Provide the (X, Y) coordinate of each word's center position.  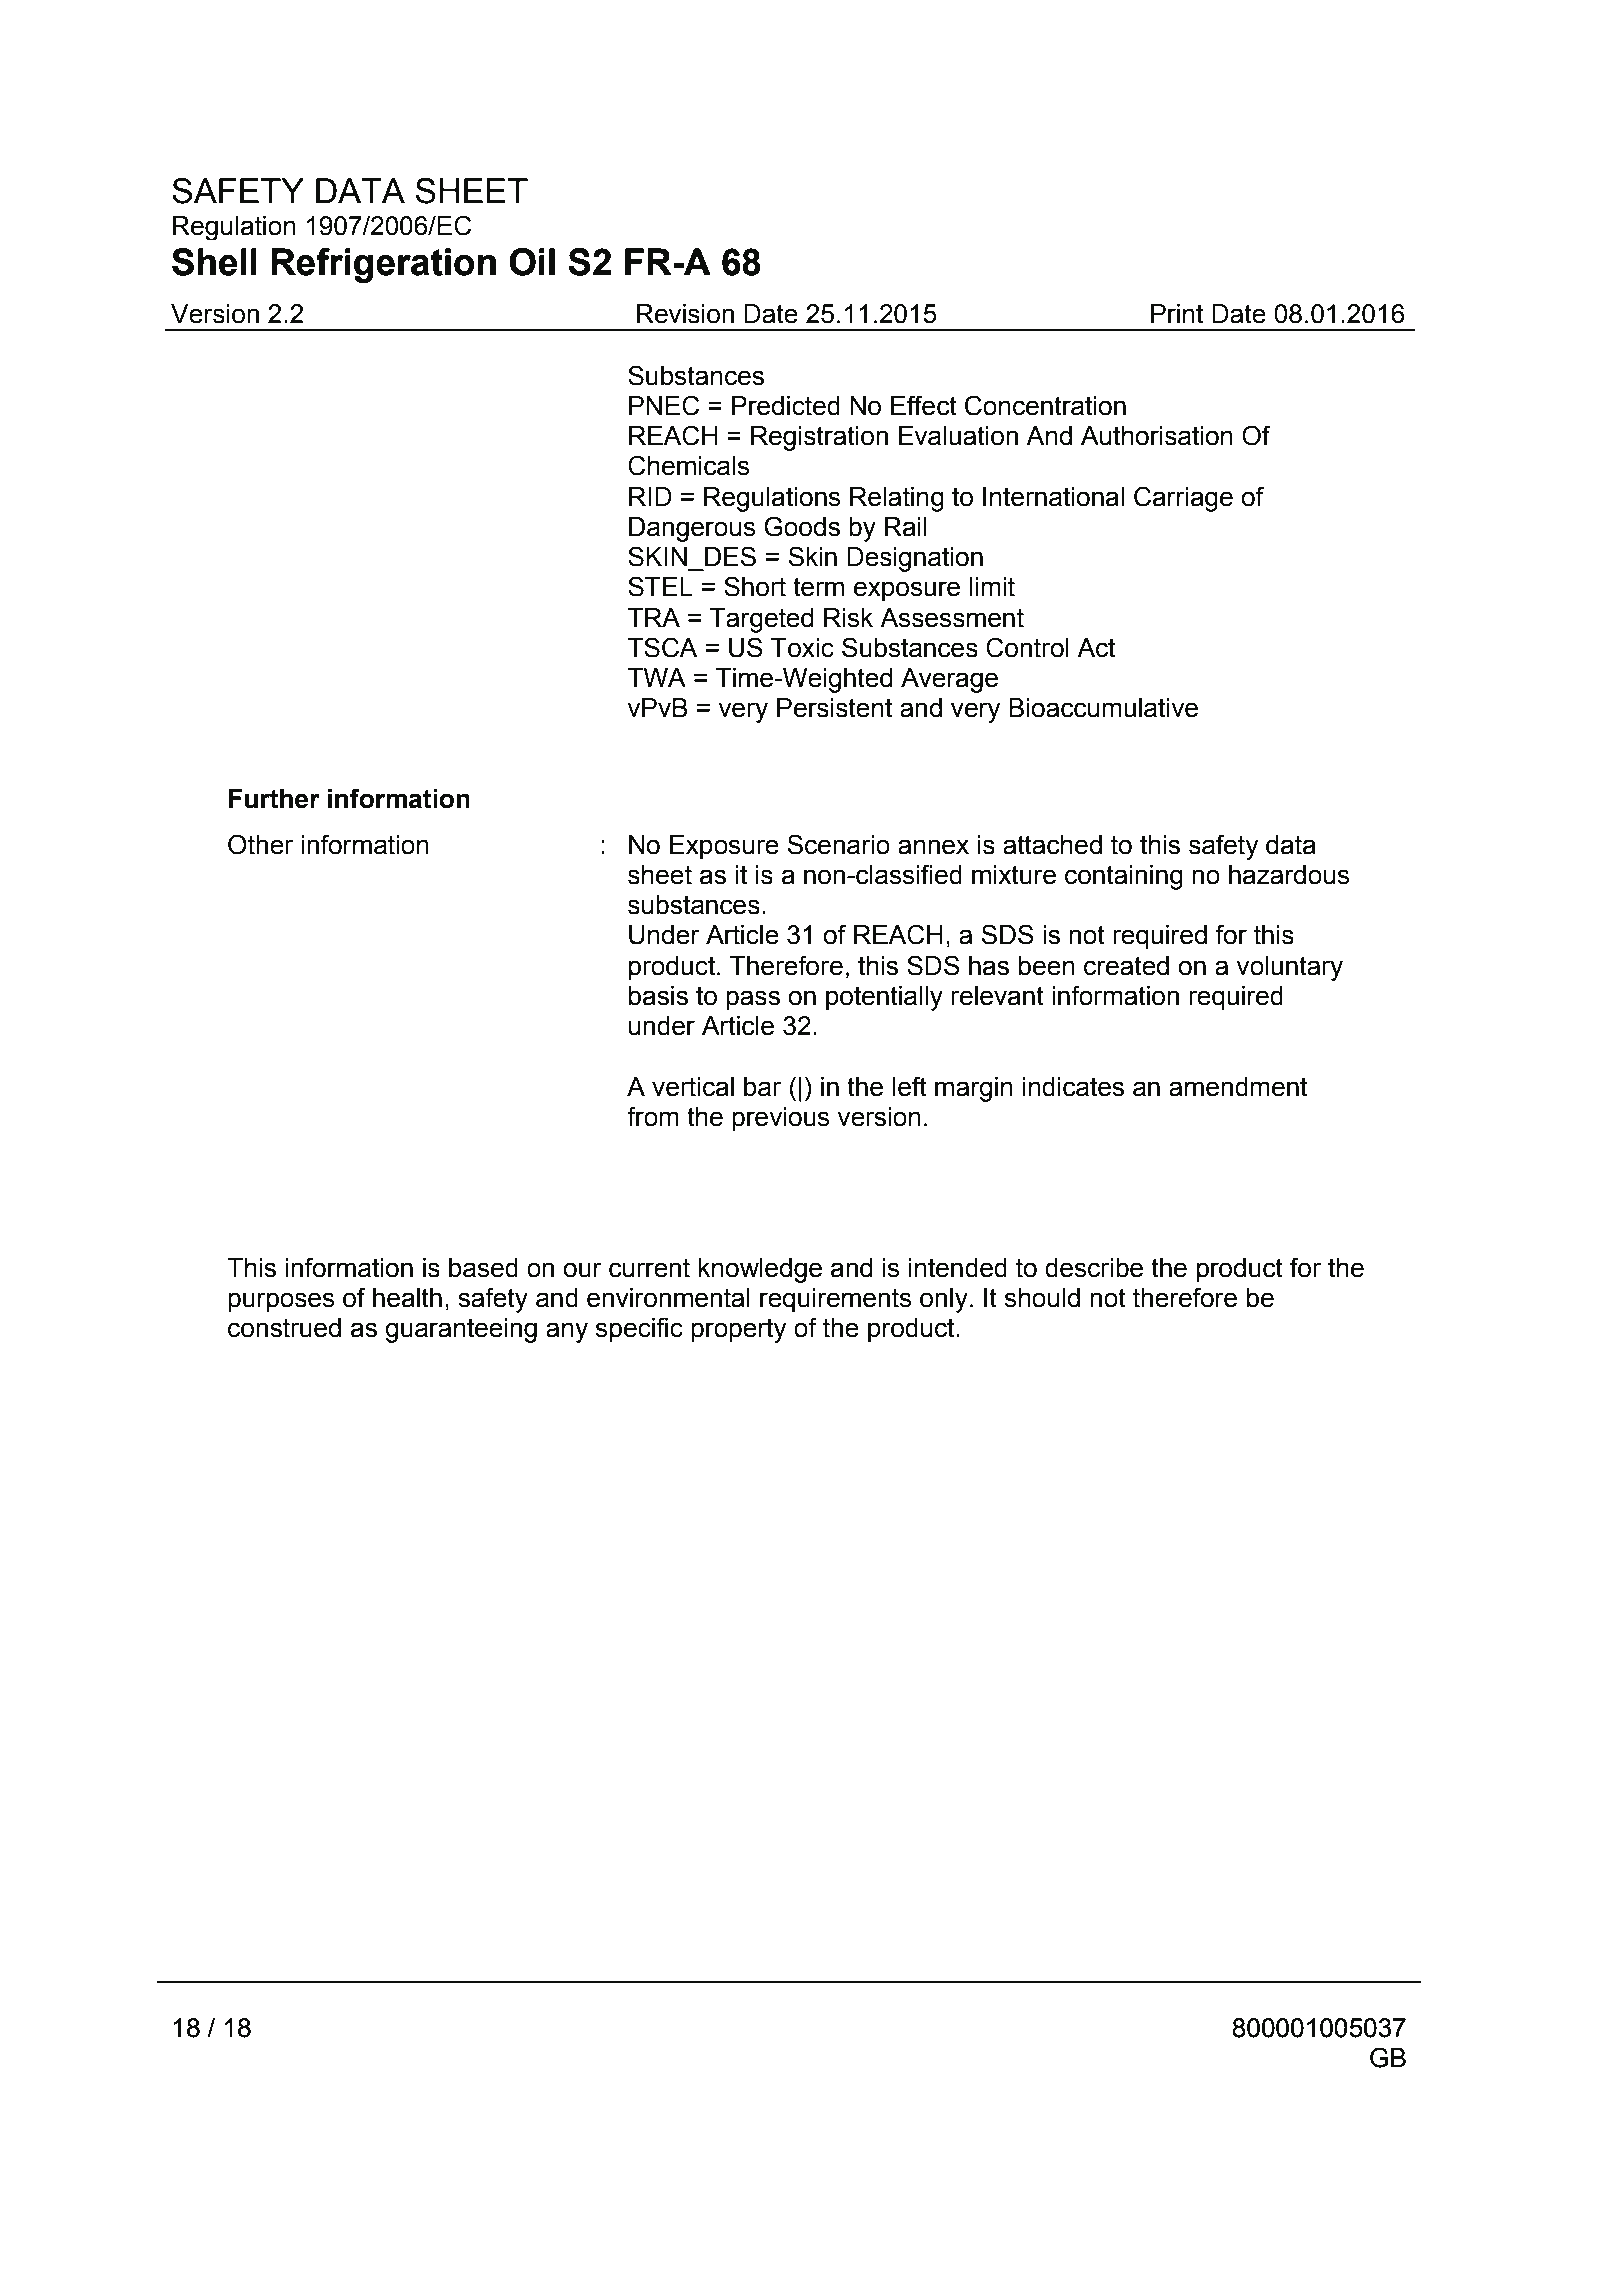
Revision (685, 314)
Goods (802, 526)
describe (1094, 1268)
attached (1052, 845)
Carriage (1183, 499)
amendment (1238, 1087)
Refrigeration (384, 265)
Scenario (838, 844)
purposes (281, 1302)
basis (658, 996)
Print (1177, 314)
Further (274, 799)
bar (762, 1087)
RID (650, 496)
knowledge (760, 1270)
